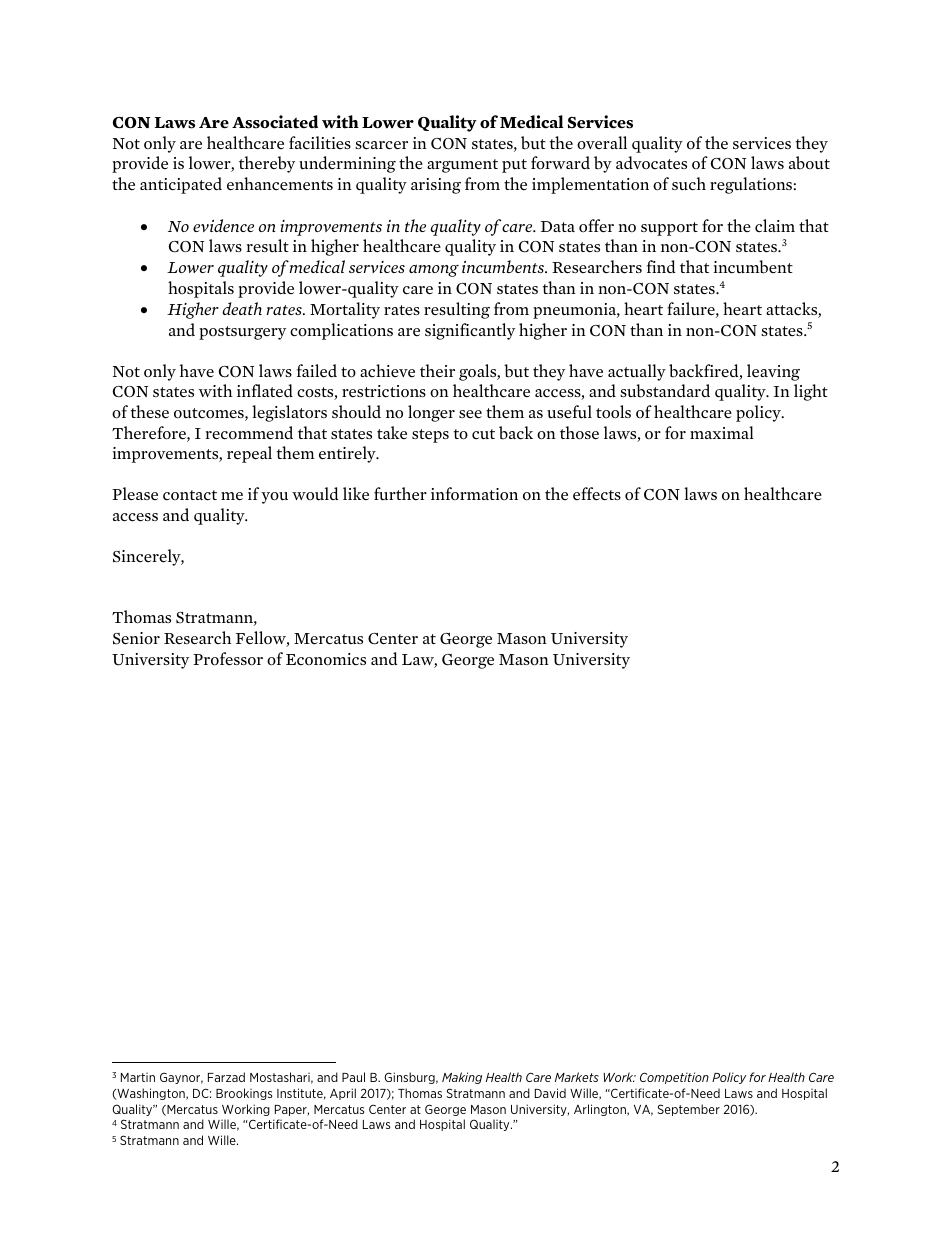 Image resolution: width=952 pixels, height=1233 pixels. Describe the element at coordinates (462, 1078) in the screenshot. I see `Making` at that location.
